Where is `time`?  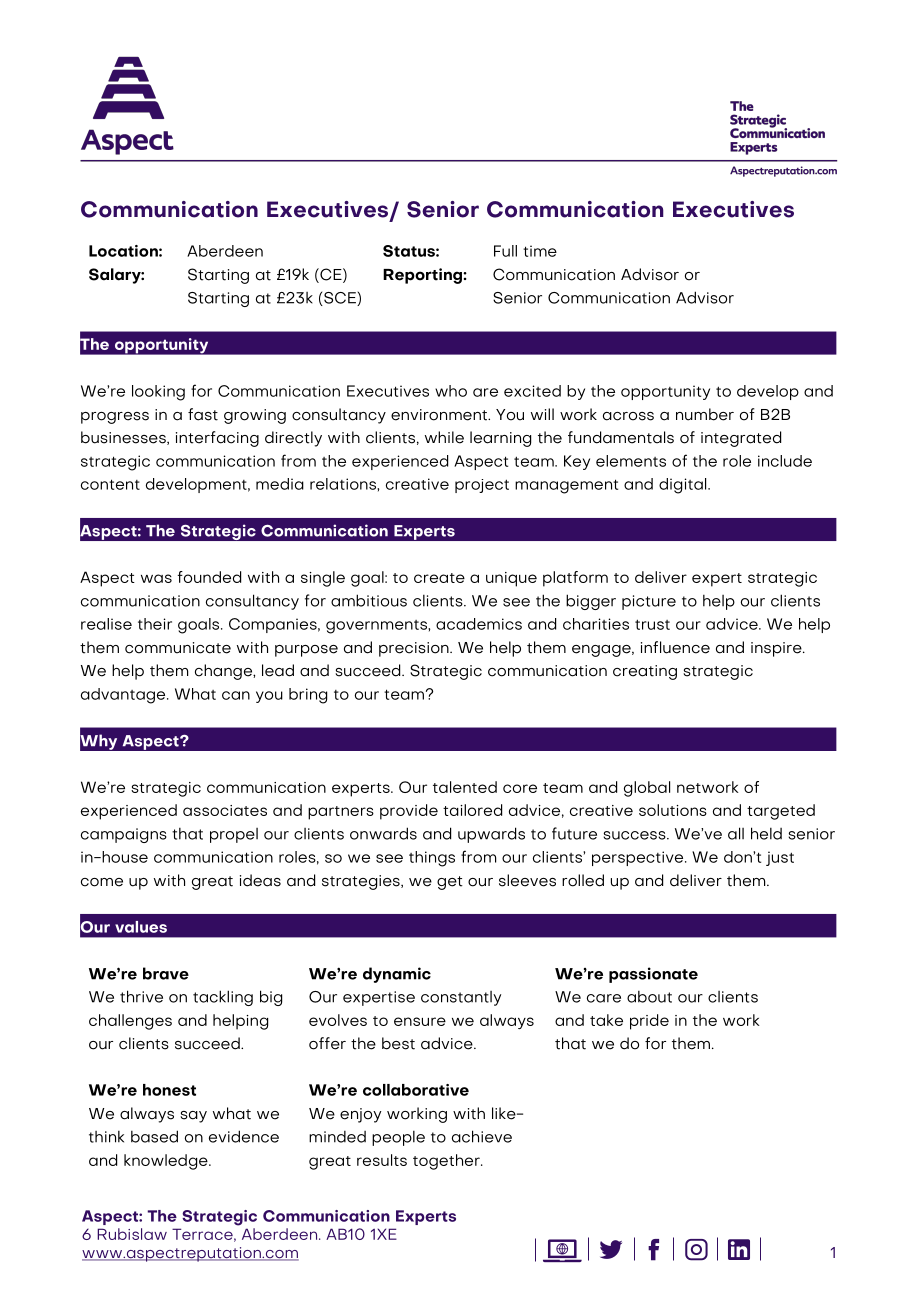 time is located at coordinates (540, 251).
